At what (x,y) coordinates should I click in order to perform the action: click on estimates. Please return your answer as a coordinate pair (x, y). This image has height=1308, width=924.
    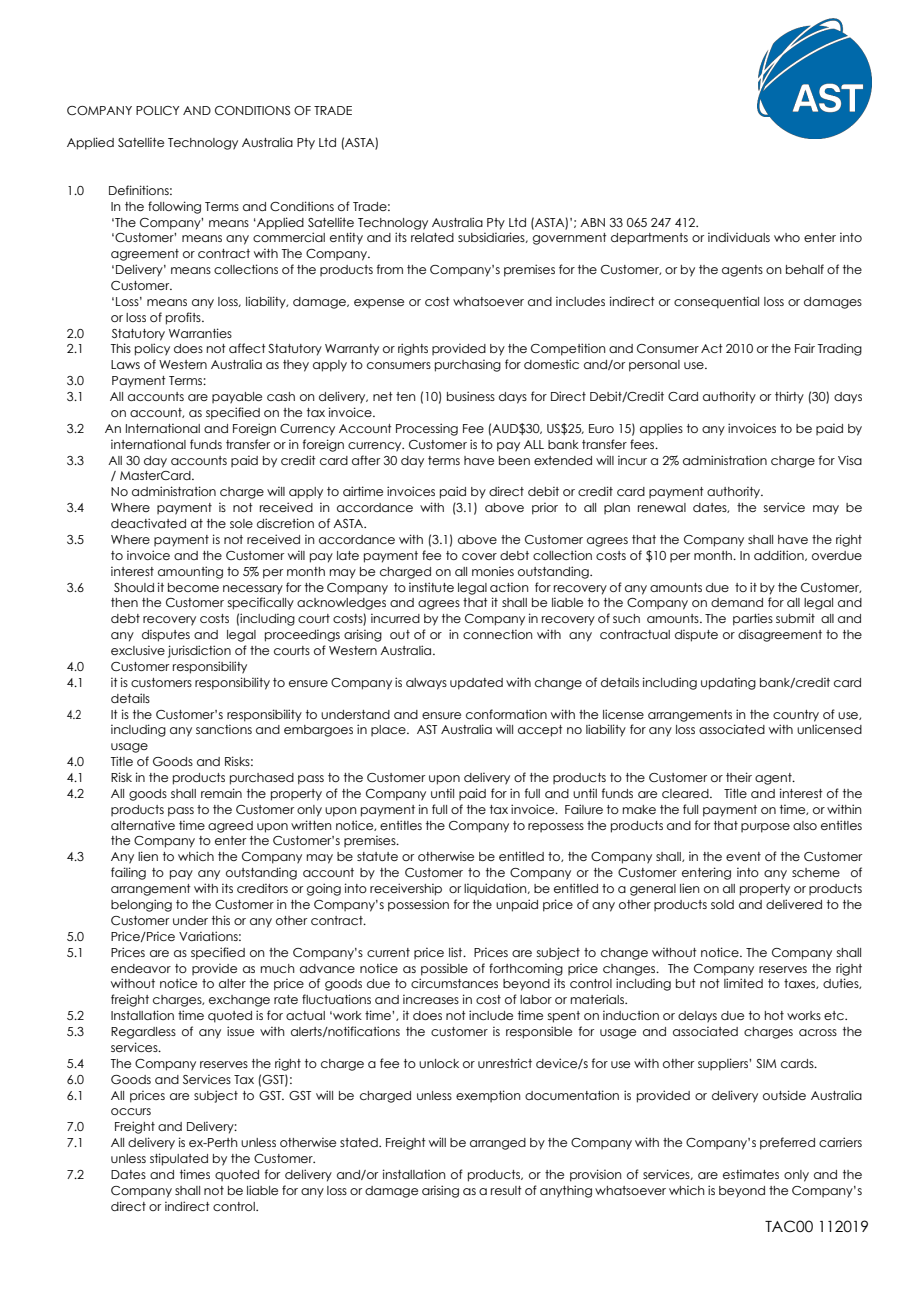
    Looking at the image, I should click on (751, 1174).
